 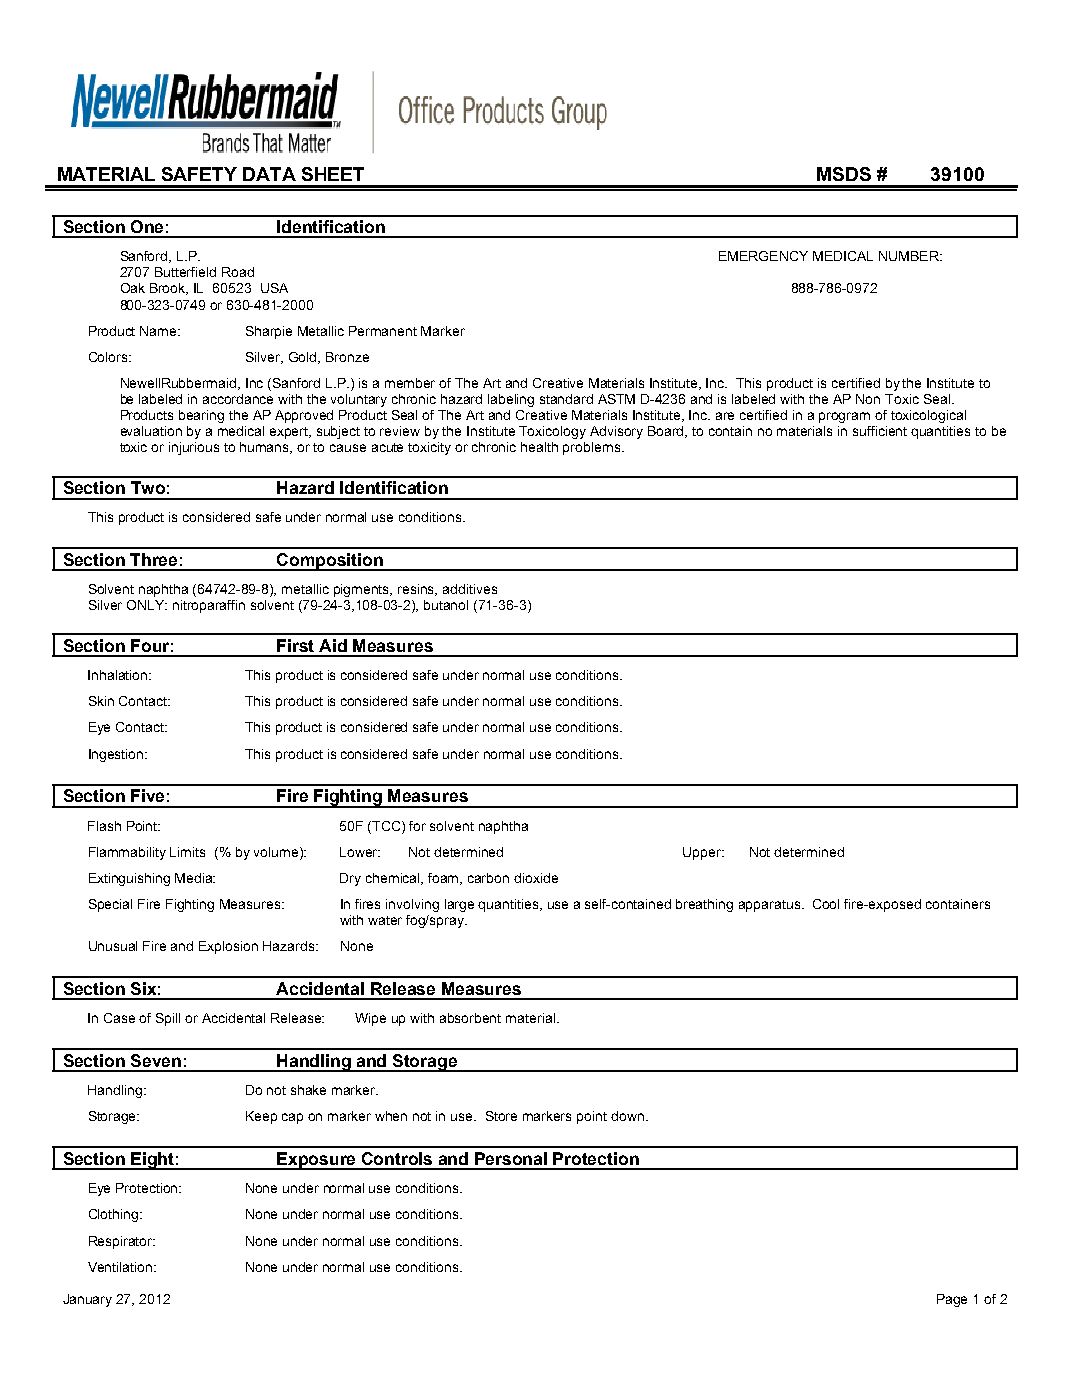 I want to click on Spill, so click(x=168, y=1019).
